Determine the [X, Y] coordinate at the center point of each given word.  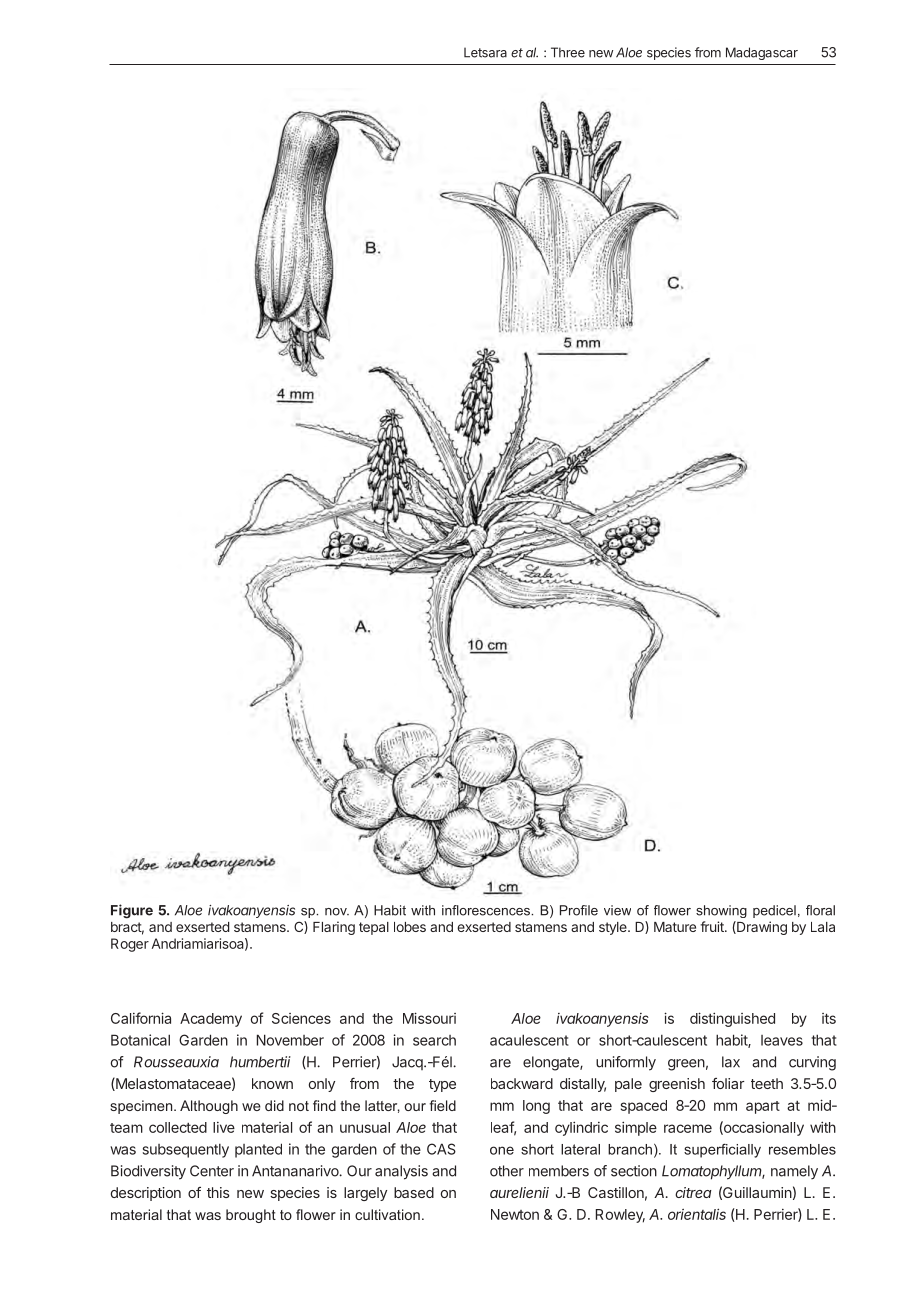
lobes [410, 927]
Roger [130, 945]
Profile [579, 910]
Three [568, 52]
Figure [132, 911]
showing [721, 911]
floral [820, 910]
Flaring [334, 928]
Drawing [761, 928]
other [507, 1171]
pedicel [774, 911]
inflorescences [487, 910]
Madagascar [762, 53]
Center [212, 1171]
